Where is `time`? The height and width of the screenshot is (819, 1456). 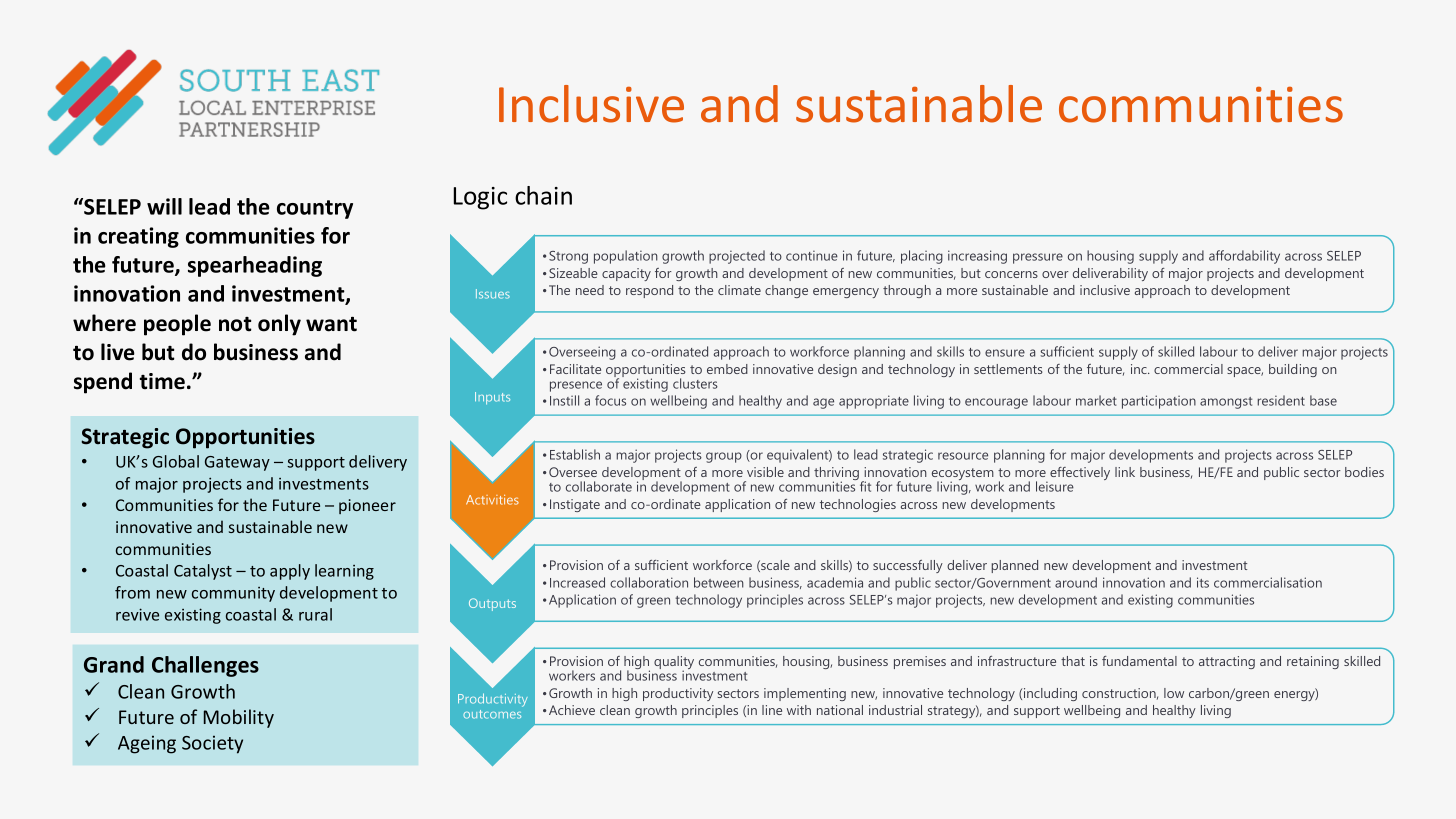
time is located at coordinates (162, 381).
